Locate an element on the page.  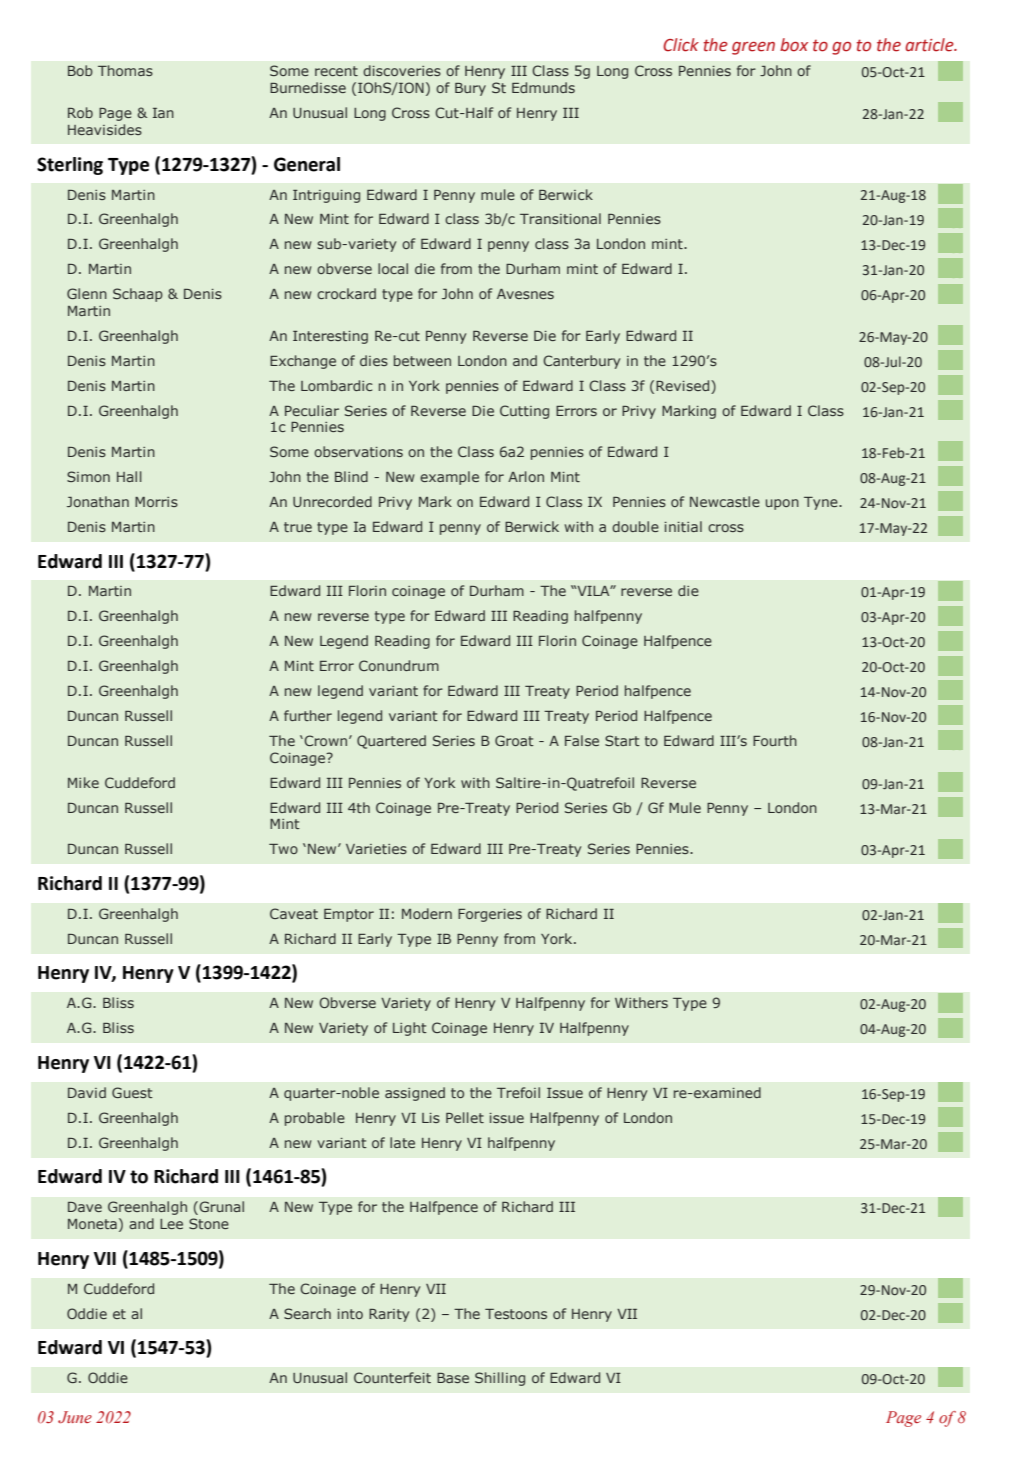
box is located at coordinates (794, 45).
